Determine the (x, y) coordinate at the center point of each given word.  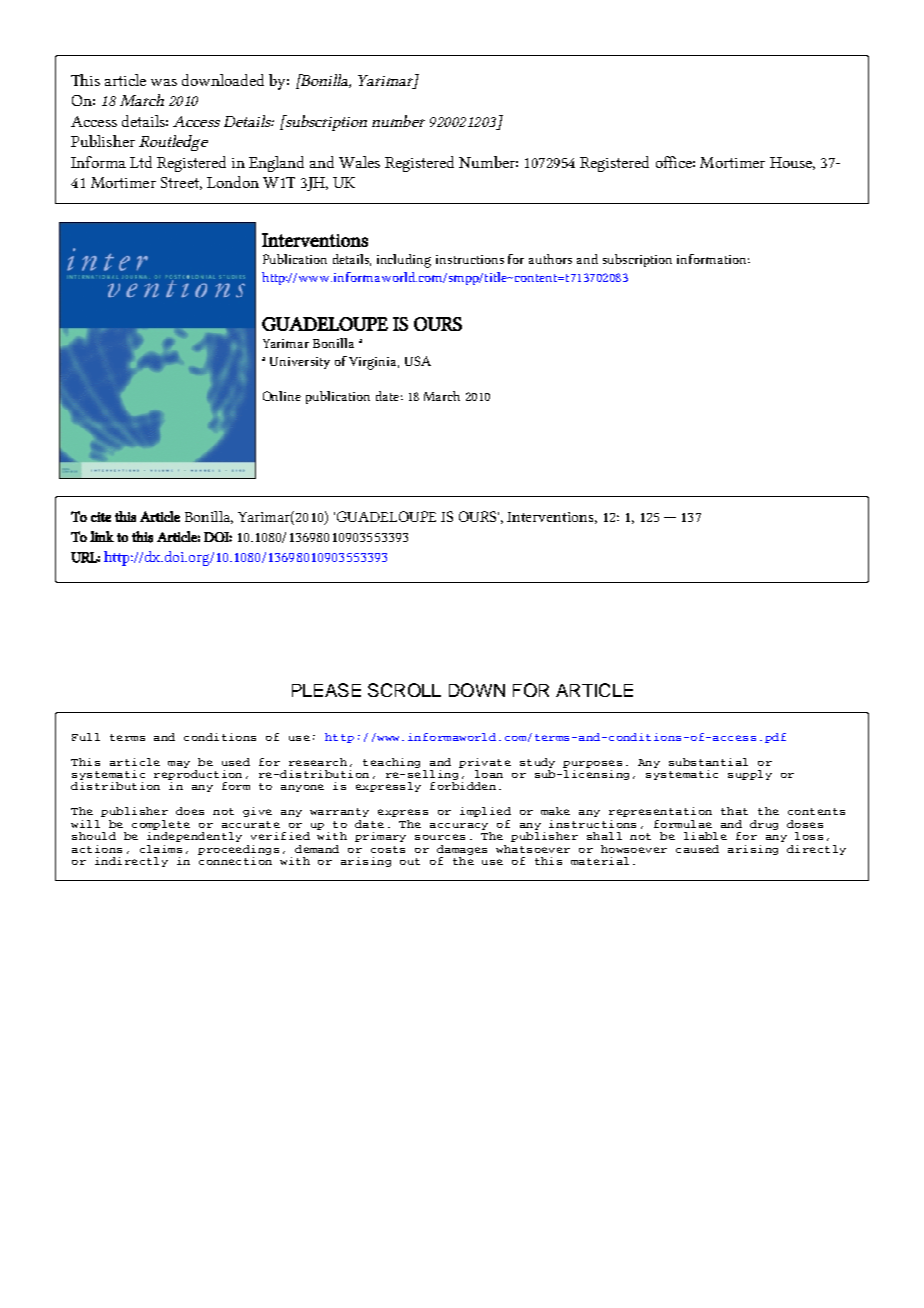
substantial (708, 762)
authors (550, 259)
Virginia (374, 363)
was (164, 82)
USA (418, 361)
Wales (359, 162)
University (300, 363)
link (102, 536)
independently (194, 835)
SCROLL (404, 690)
